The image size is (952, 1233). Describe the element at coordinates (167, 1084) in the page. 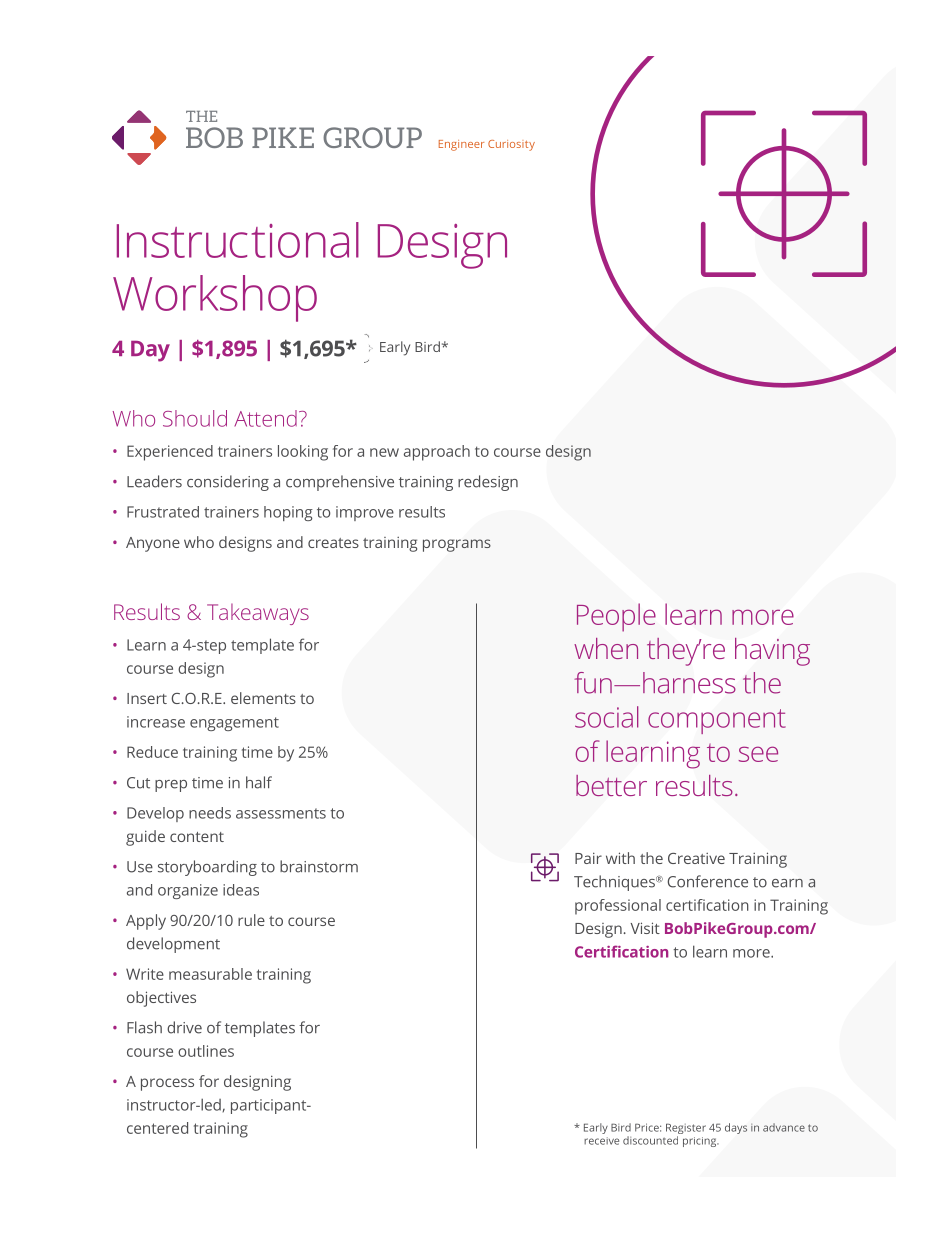

I see `process` at that location.
